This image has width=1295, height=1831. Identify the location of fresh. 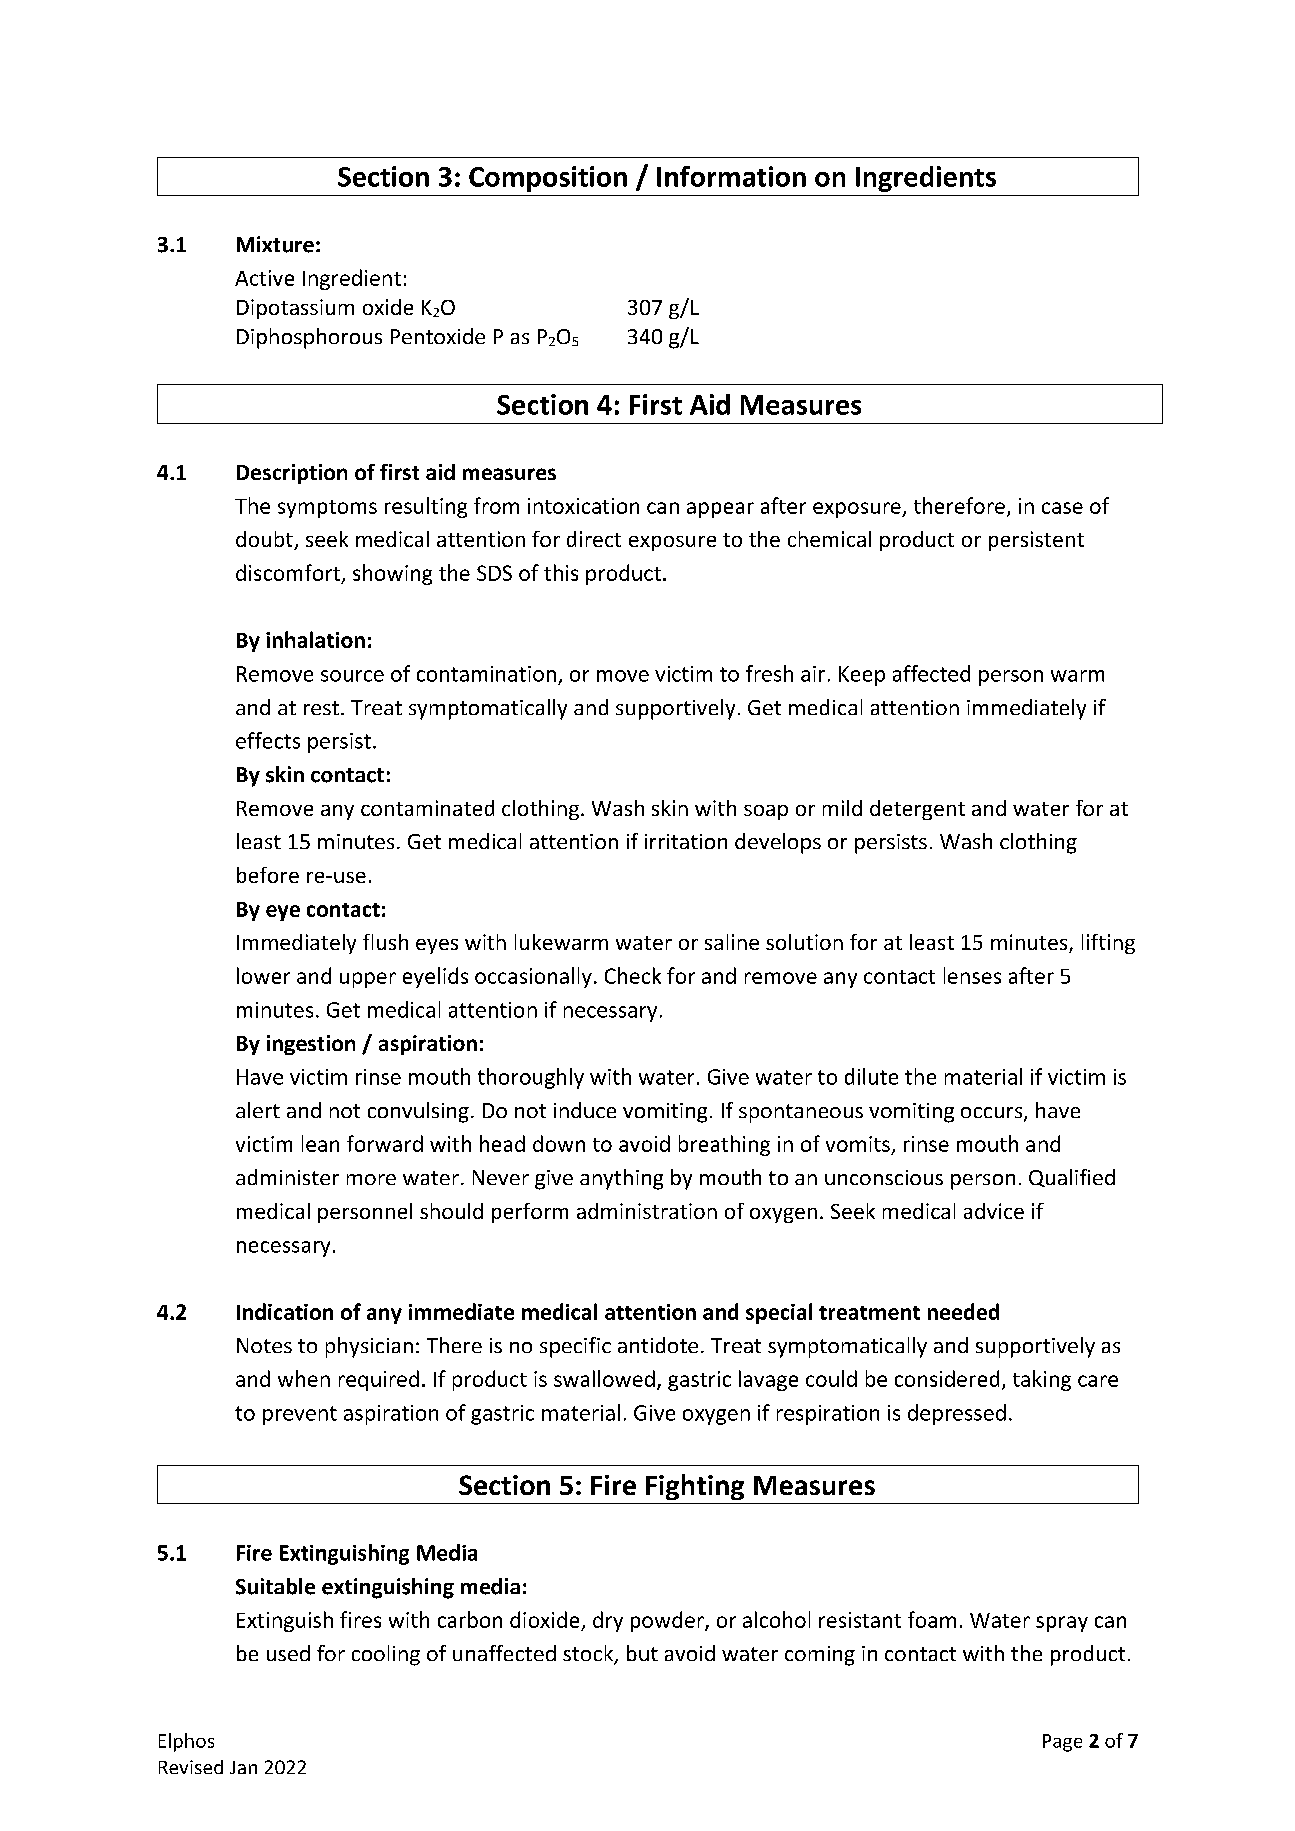
(769, 673).
